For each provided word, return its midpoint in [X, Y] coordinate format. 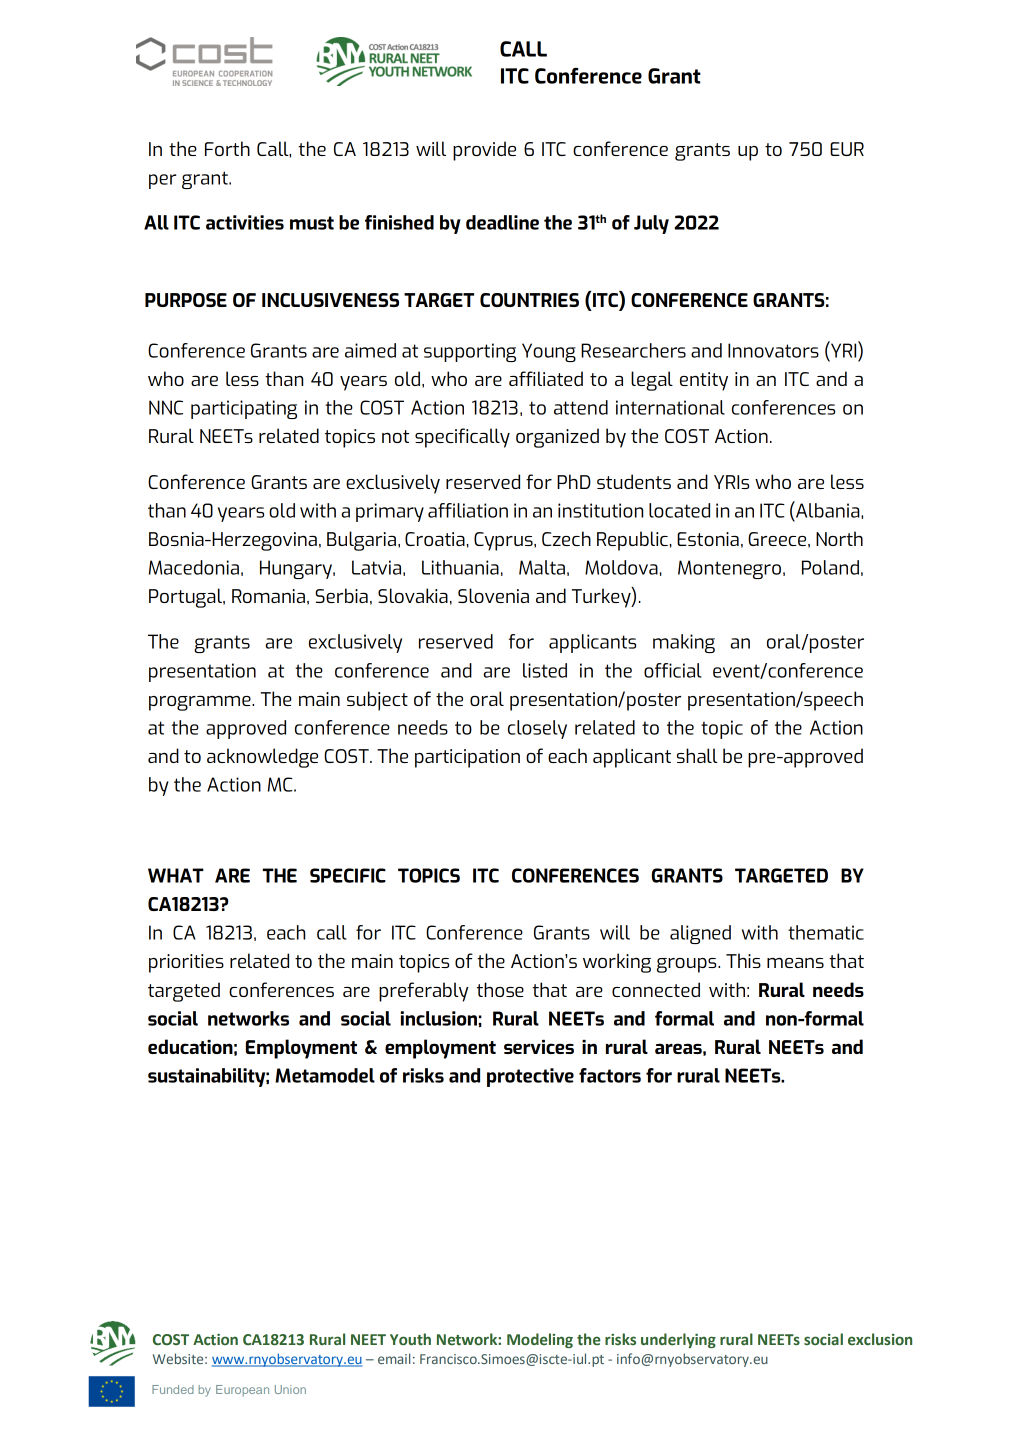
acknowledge [262, 758]
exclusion [880, 1339]
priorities [186, 963]
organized [557, 438]
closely [537, 729]
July [651, 224]
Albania [828, 509]
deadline [502, 222]
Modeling [540, 1340]
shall [697, 755]
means [795, 963]
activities [245, 222]
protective [530, 1077]
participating [244, 409]
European [242, 1391]
